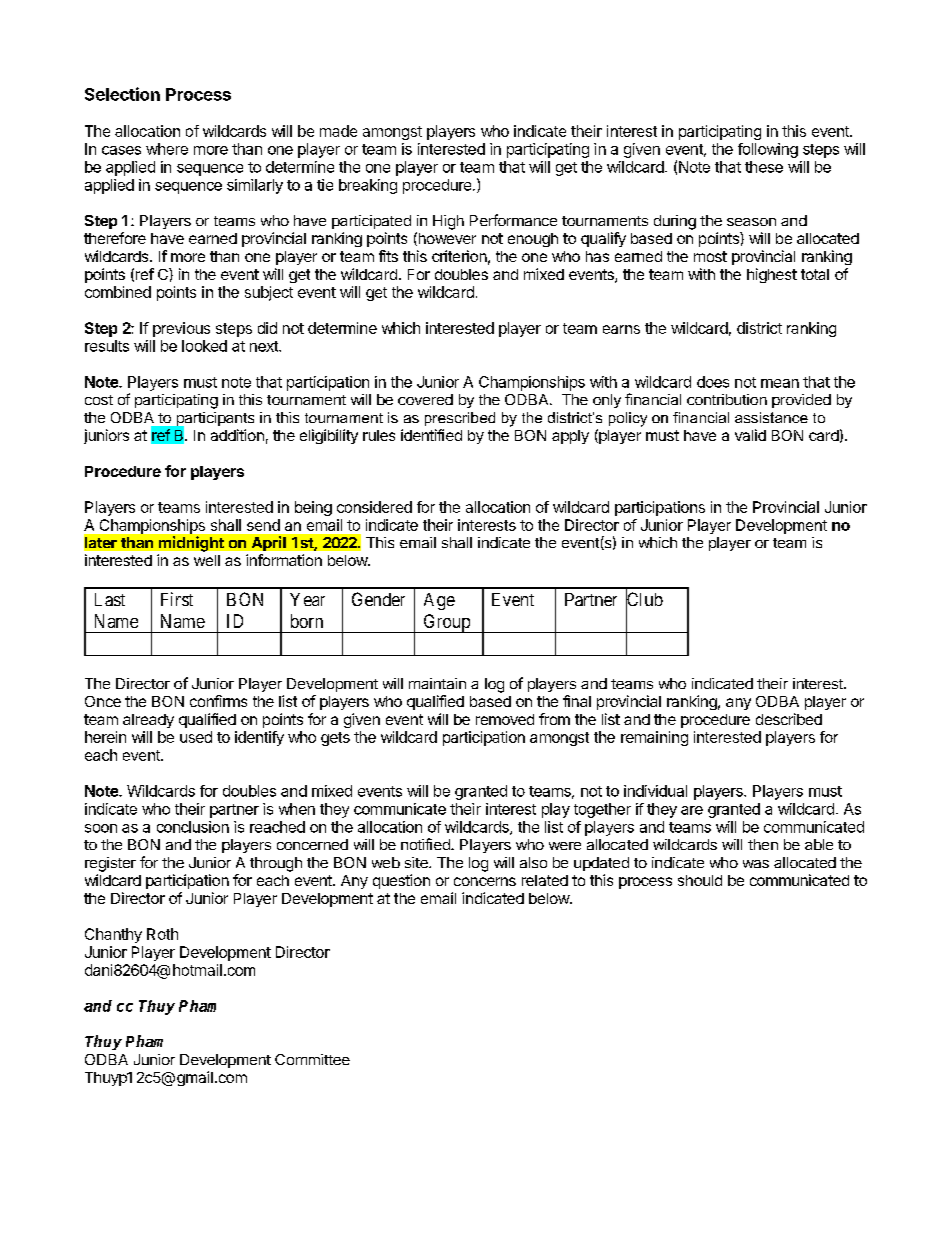  I want to click on looked, so click(204, 346).
